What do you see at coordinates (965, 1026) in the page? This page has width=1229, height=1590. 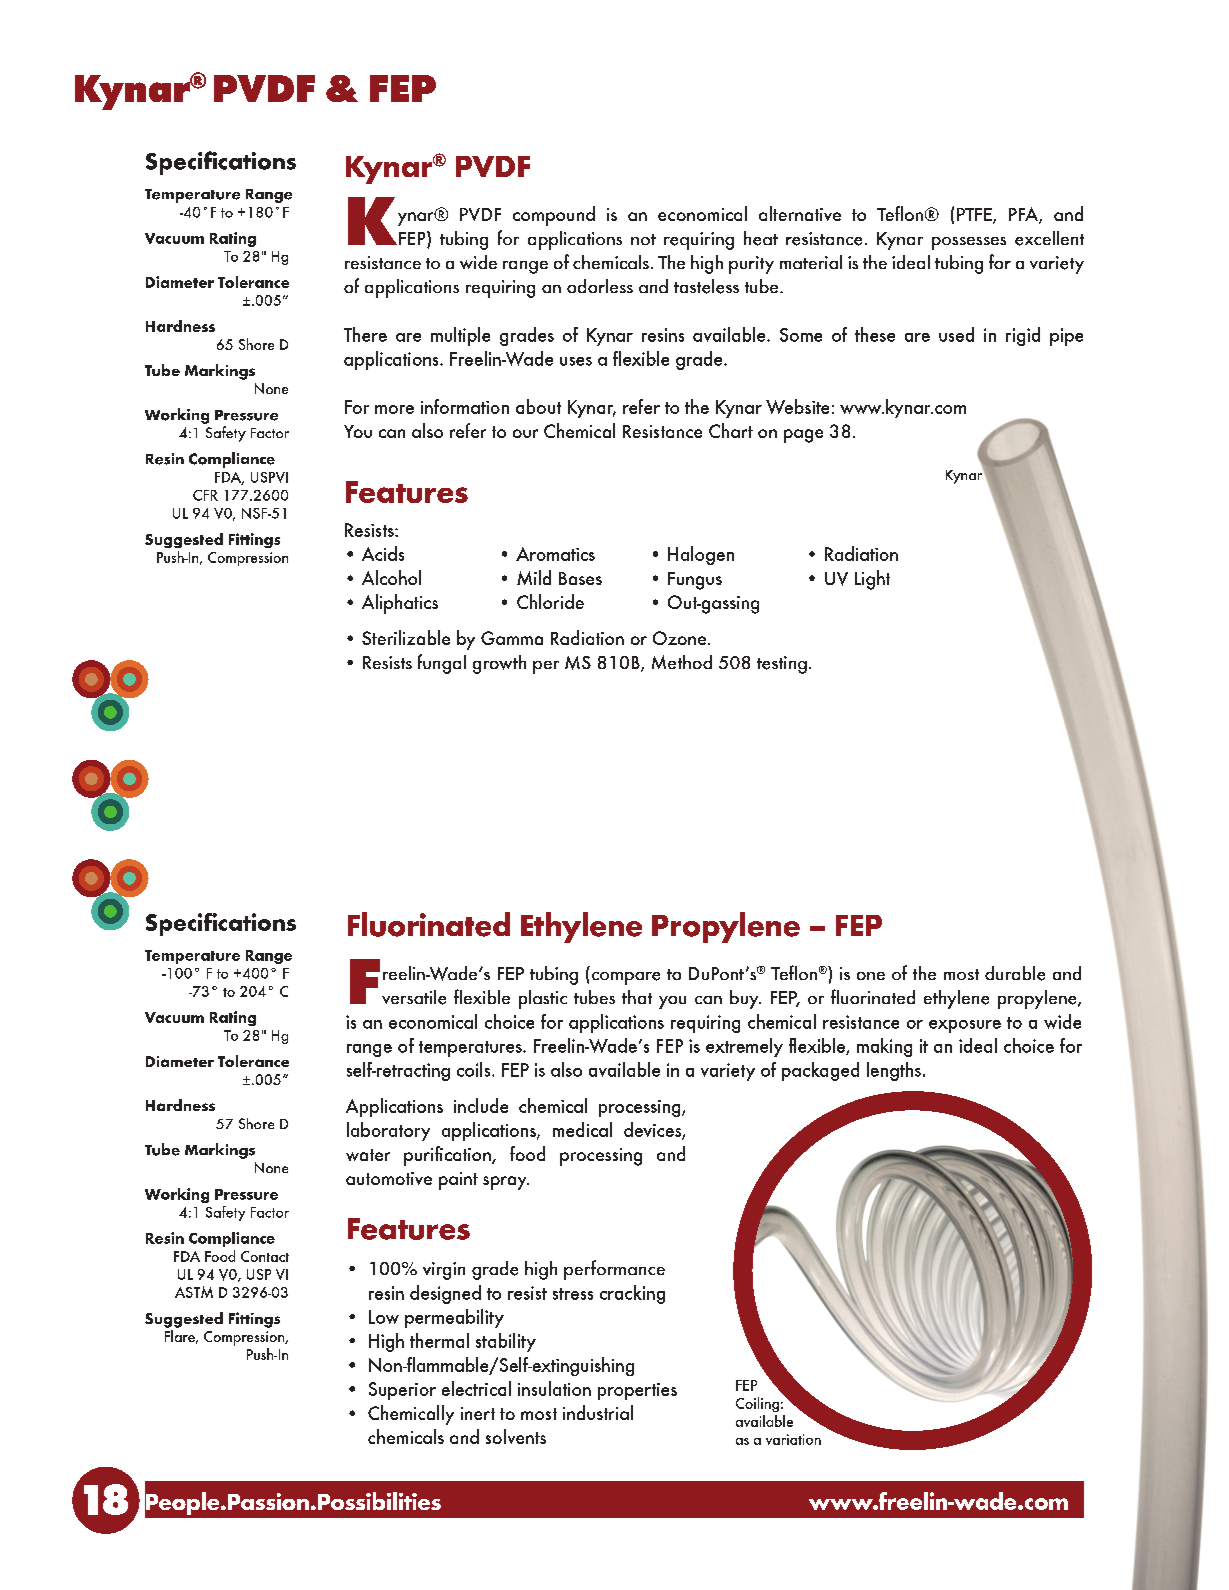 I see `exposure` at bounding box center [965, 1026].
